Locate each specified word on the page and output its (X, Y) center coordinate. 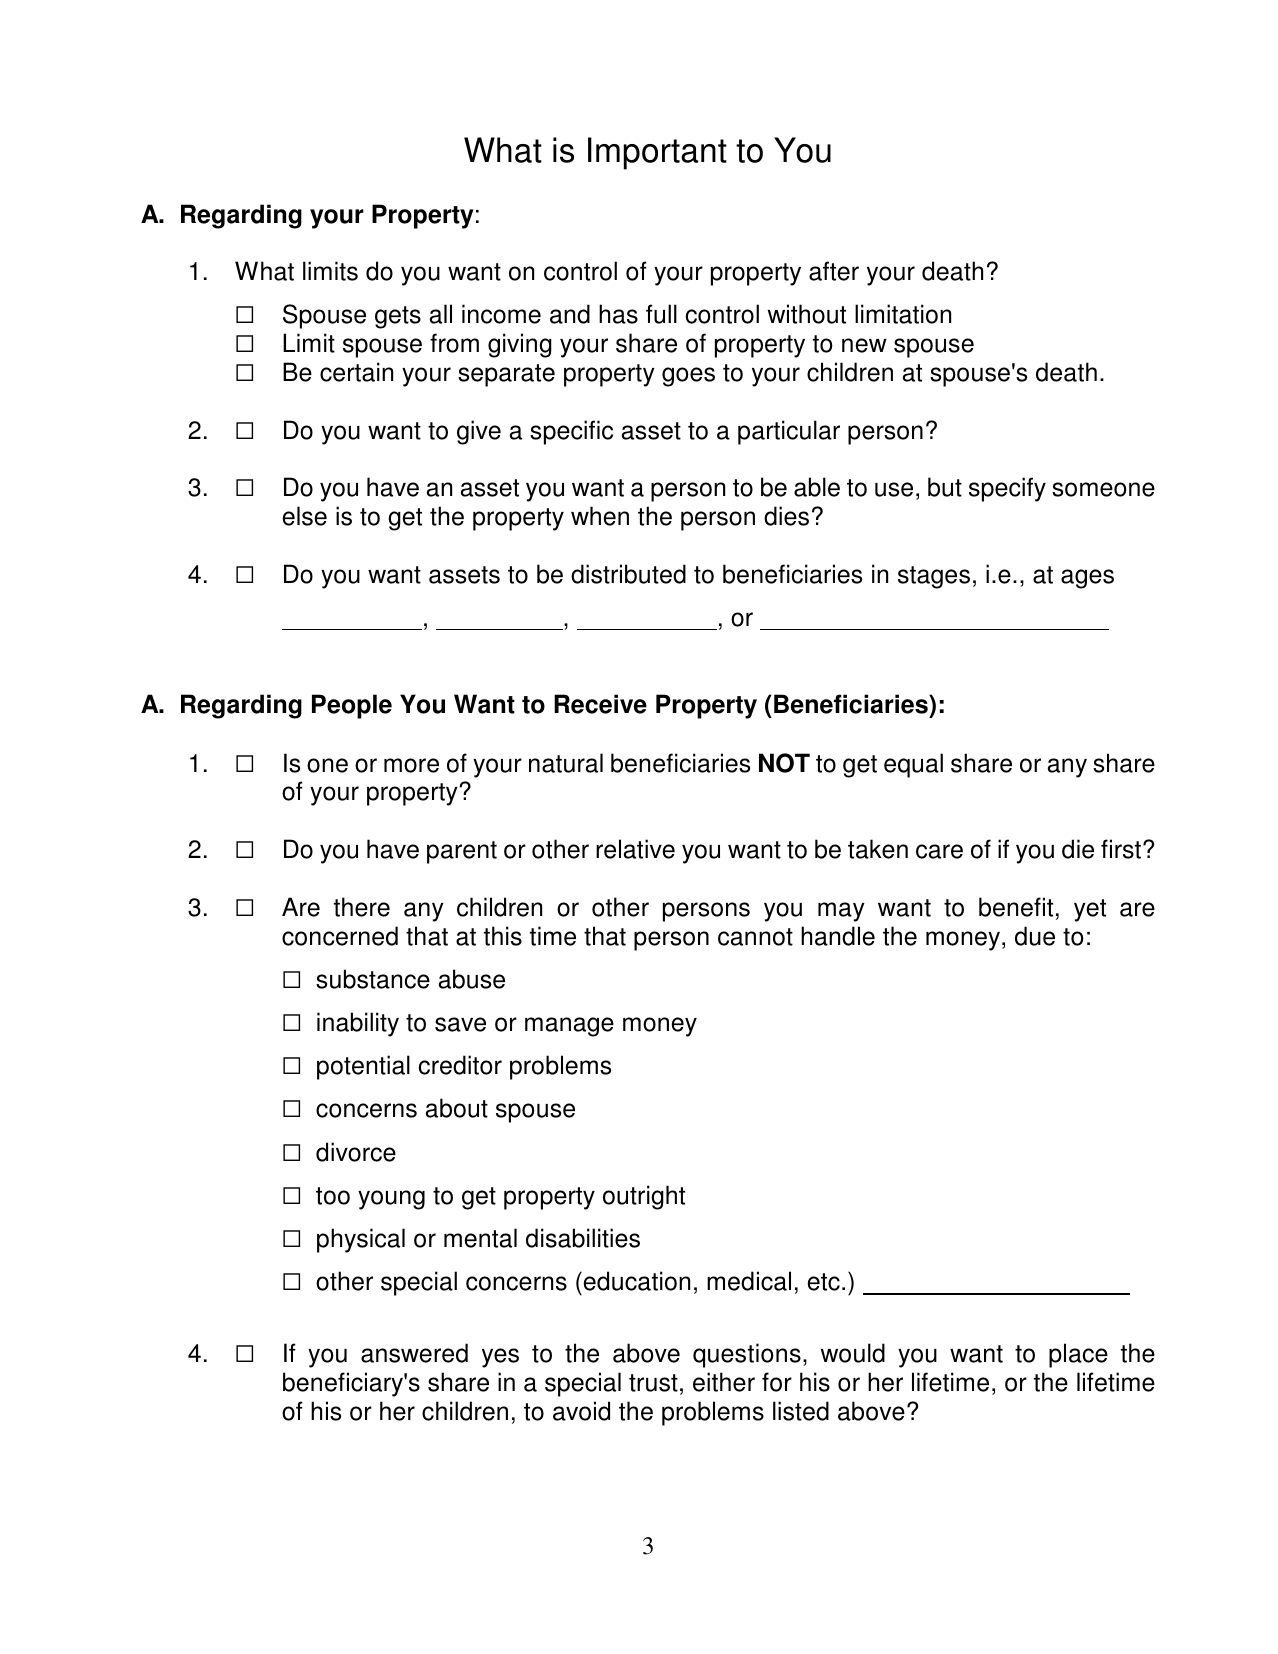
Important (657, 153)
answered (414, 1353)
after (834, 271)
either (724, 1382)
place (1078, 1355)
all (441, 314)
